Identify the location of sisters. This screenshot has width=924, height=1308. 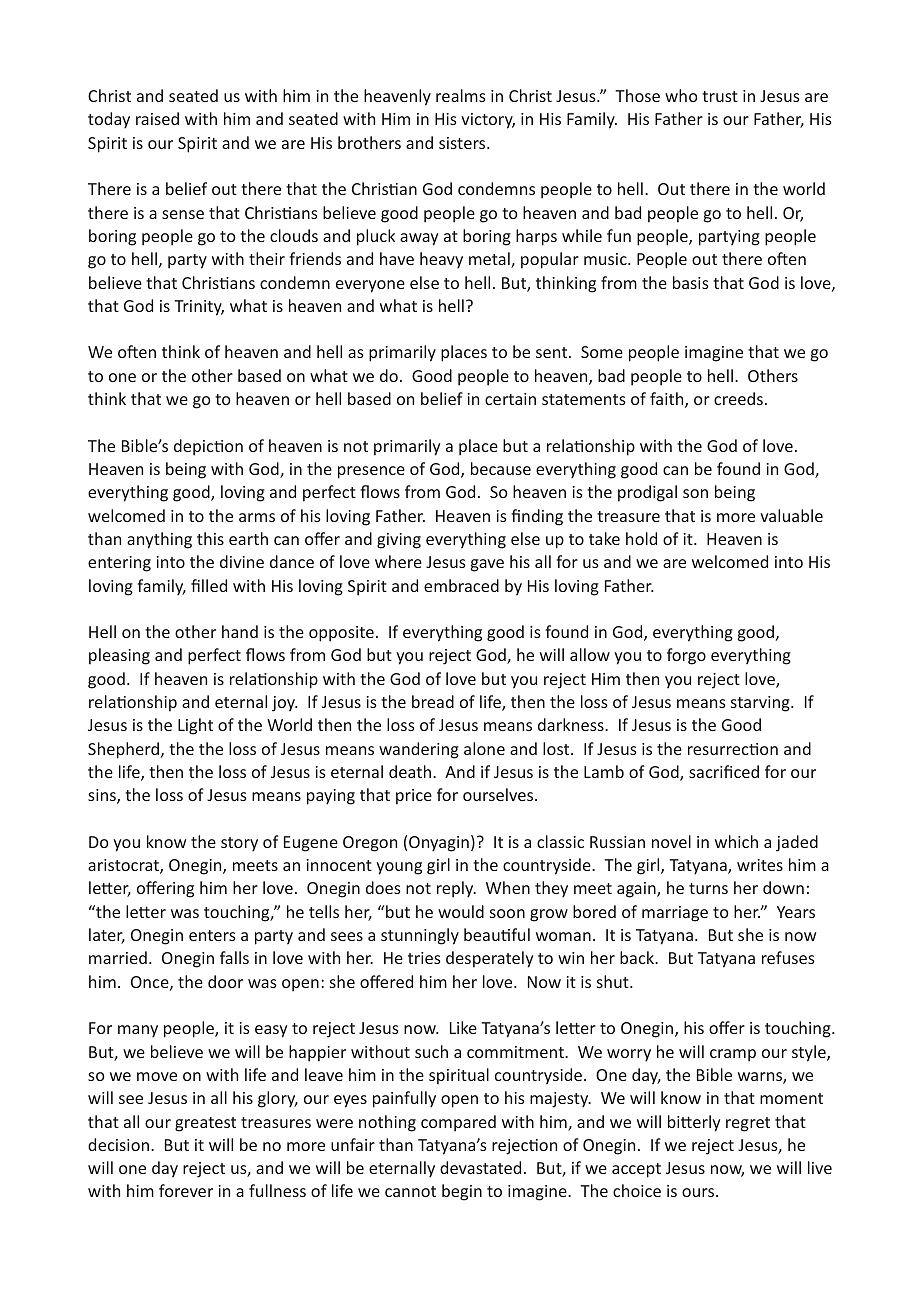
(463, 143).
